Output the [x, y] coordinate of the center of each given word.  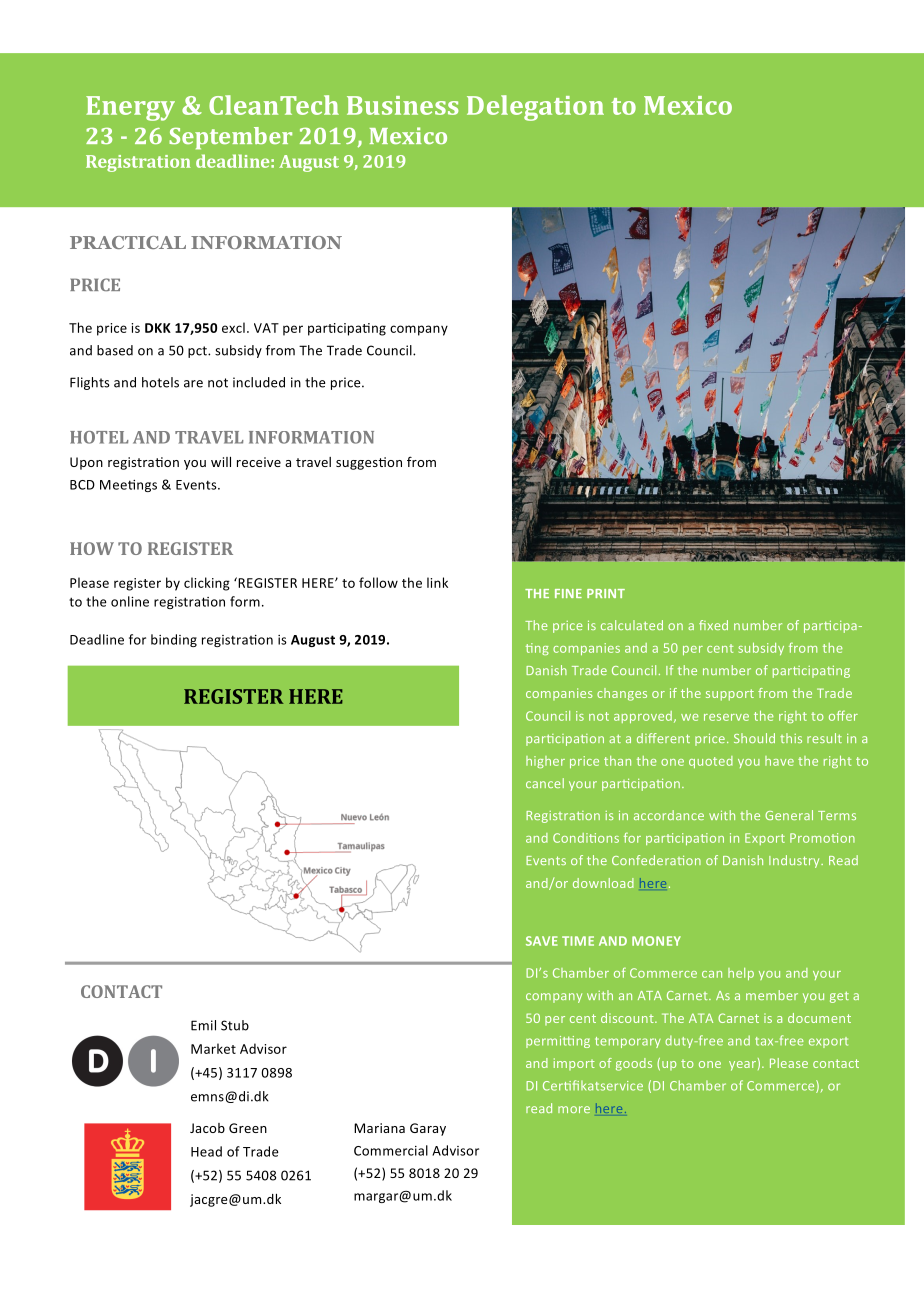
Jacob [207, 1128]
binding [174, 640]
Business [402, 105]
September [230, 138]
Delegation [535, 108]
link [437, 582]
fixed [713, 625]
